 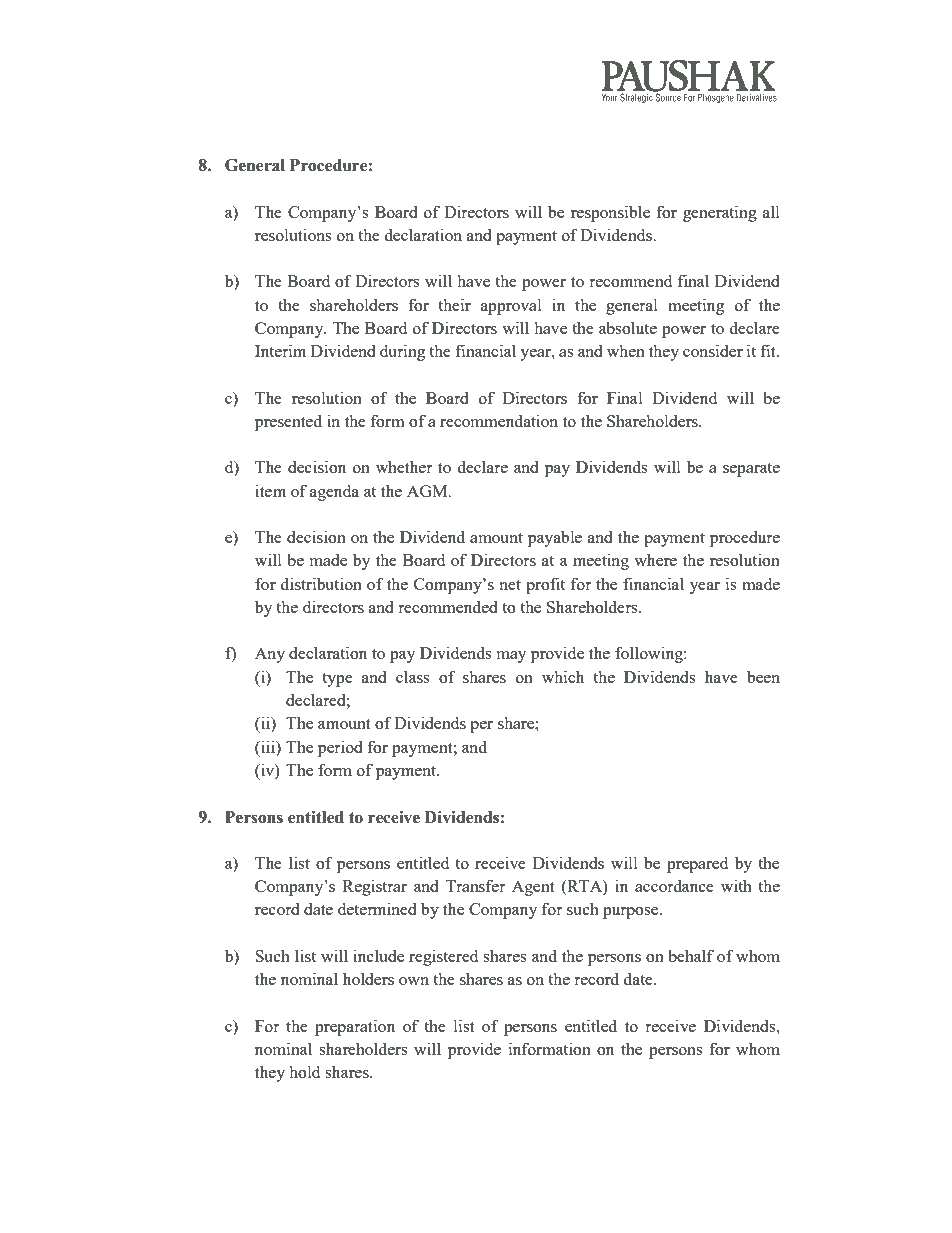 What do you see at coordinates (720, 213) in the document?
I see `generating` at bounding box center [720, 213].
